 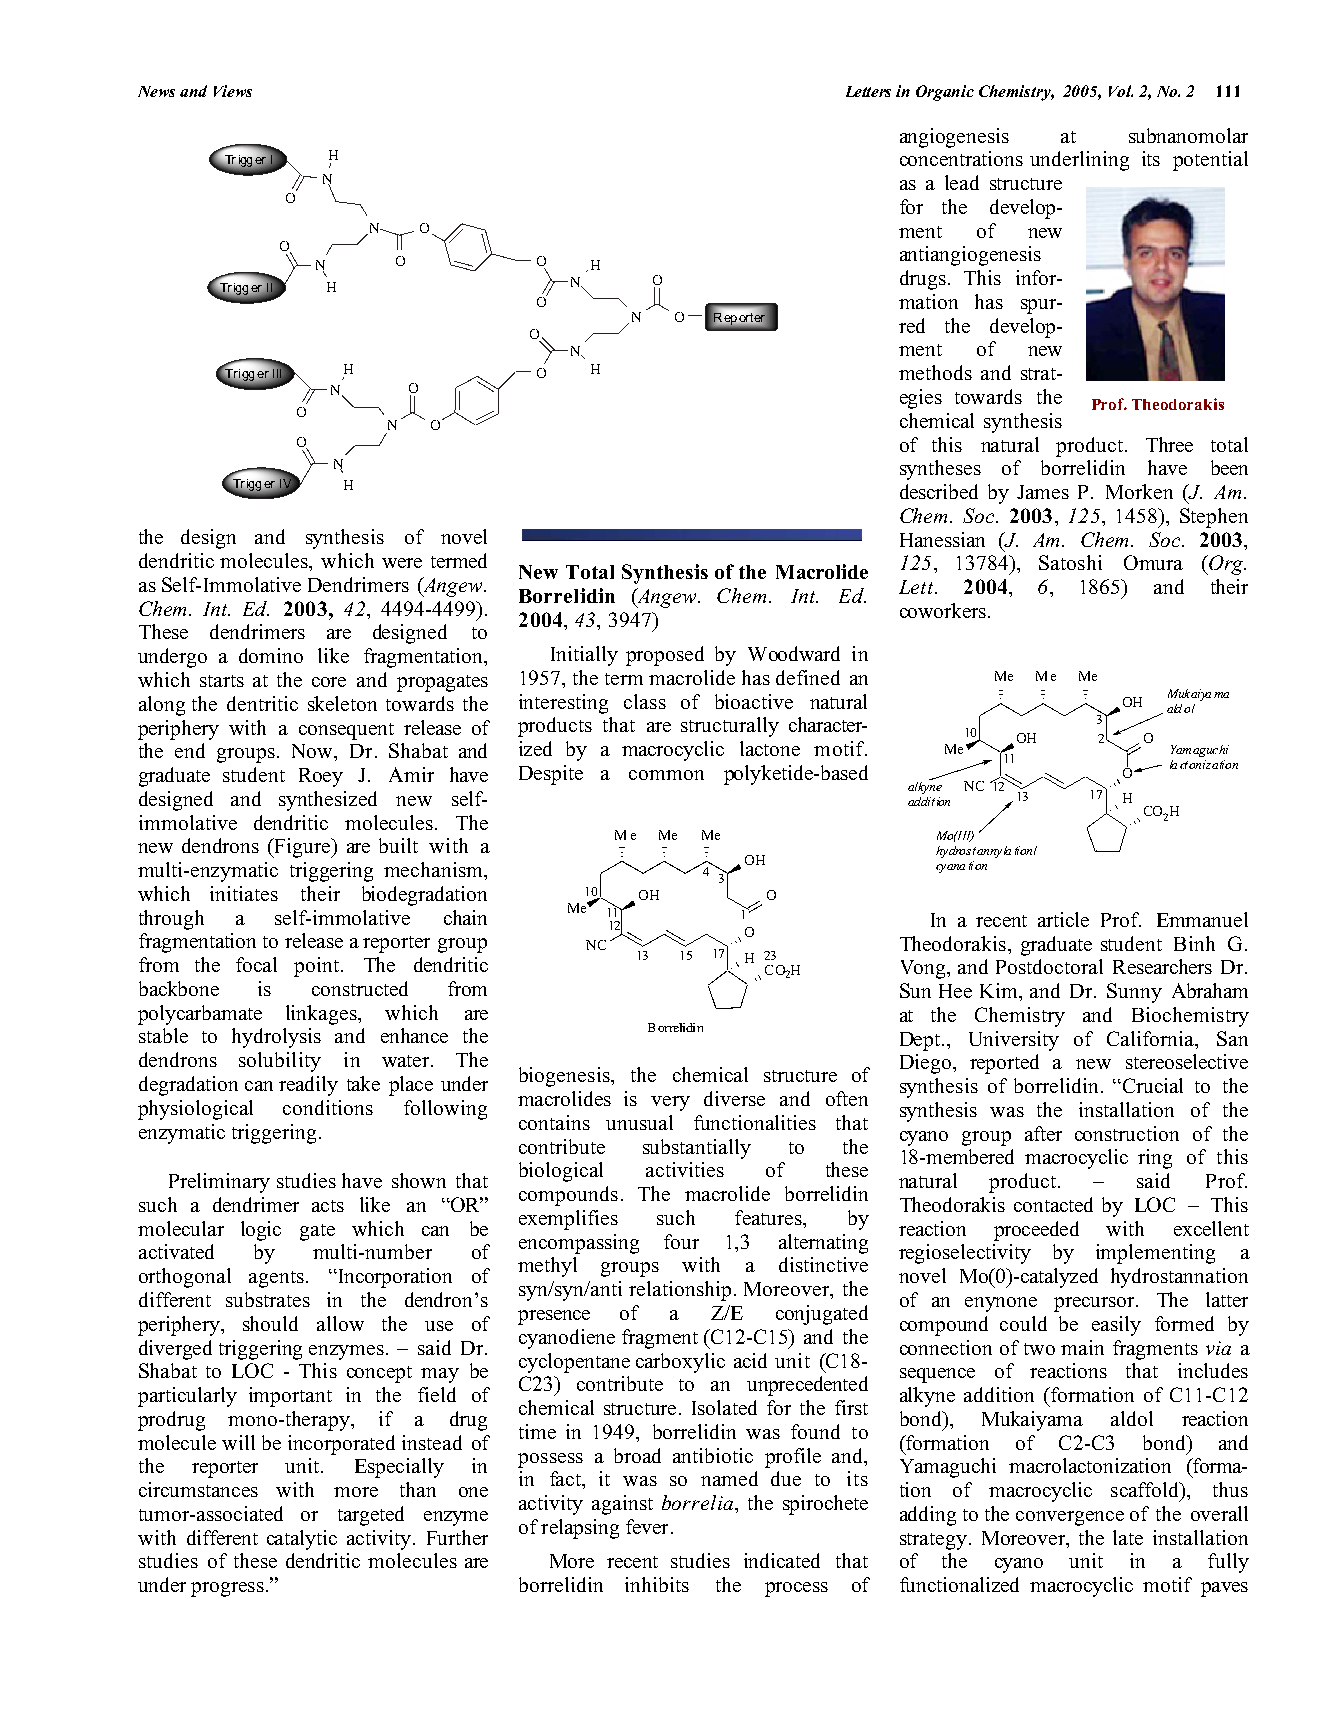 I want to click on Organic, so click(x=945, y=93).
